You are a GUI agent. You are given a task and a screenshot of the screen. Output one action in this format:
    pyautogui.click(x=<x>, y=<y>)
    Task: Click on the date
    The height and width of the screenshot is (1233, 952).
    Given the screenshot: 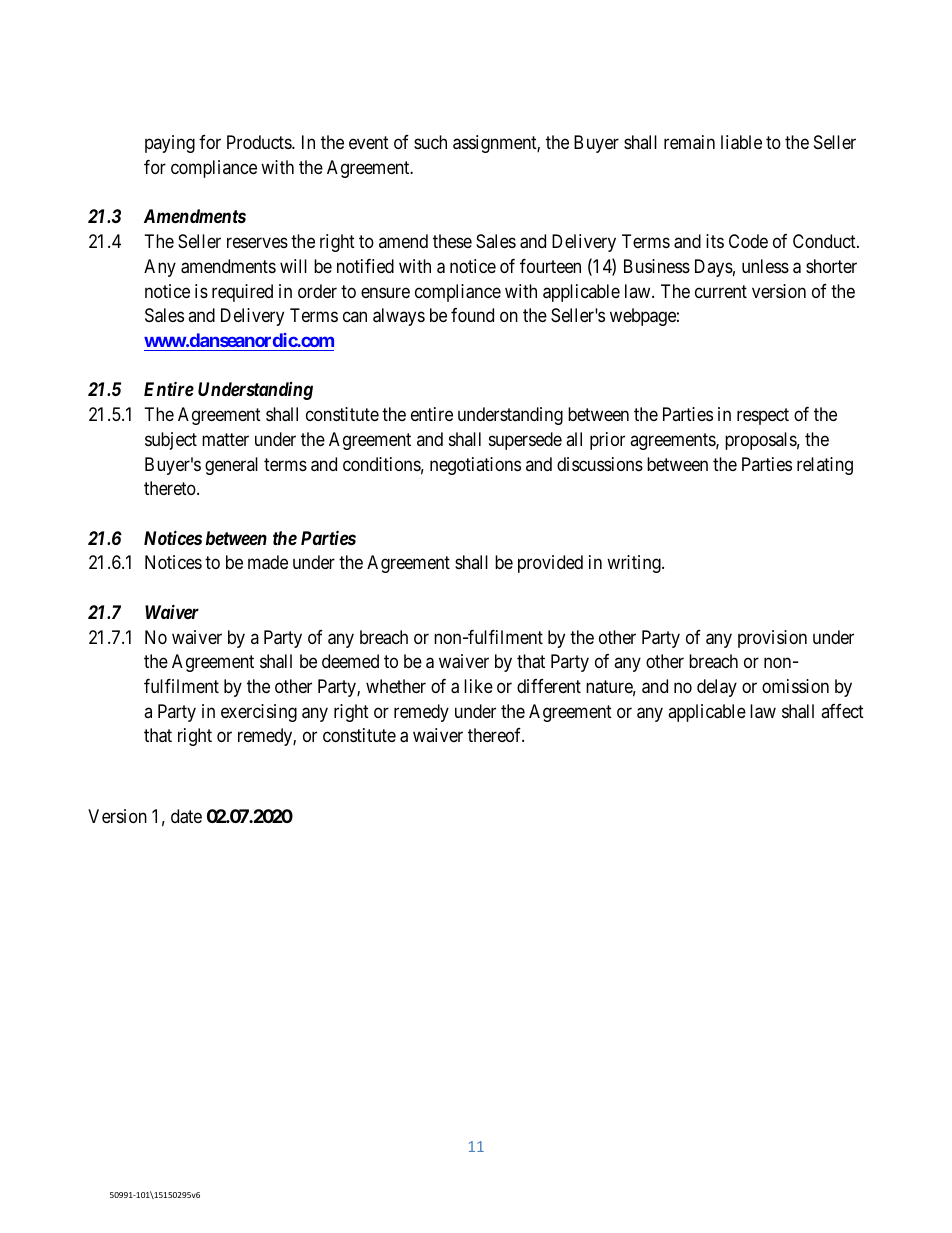 What is the action you would take?
    pyautogui.click(x=186, y=816)
